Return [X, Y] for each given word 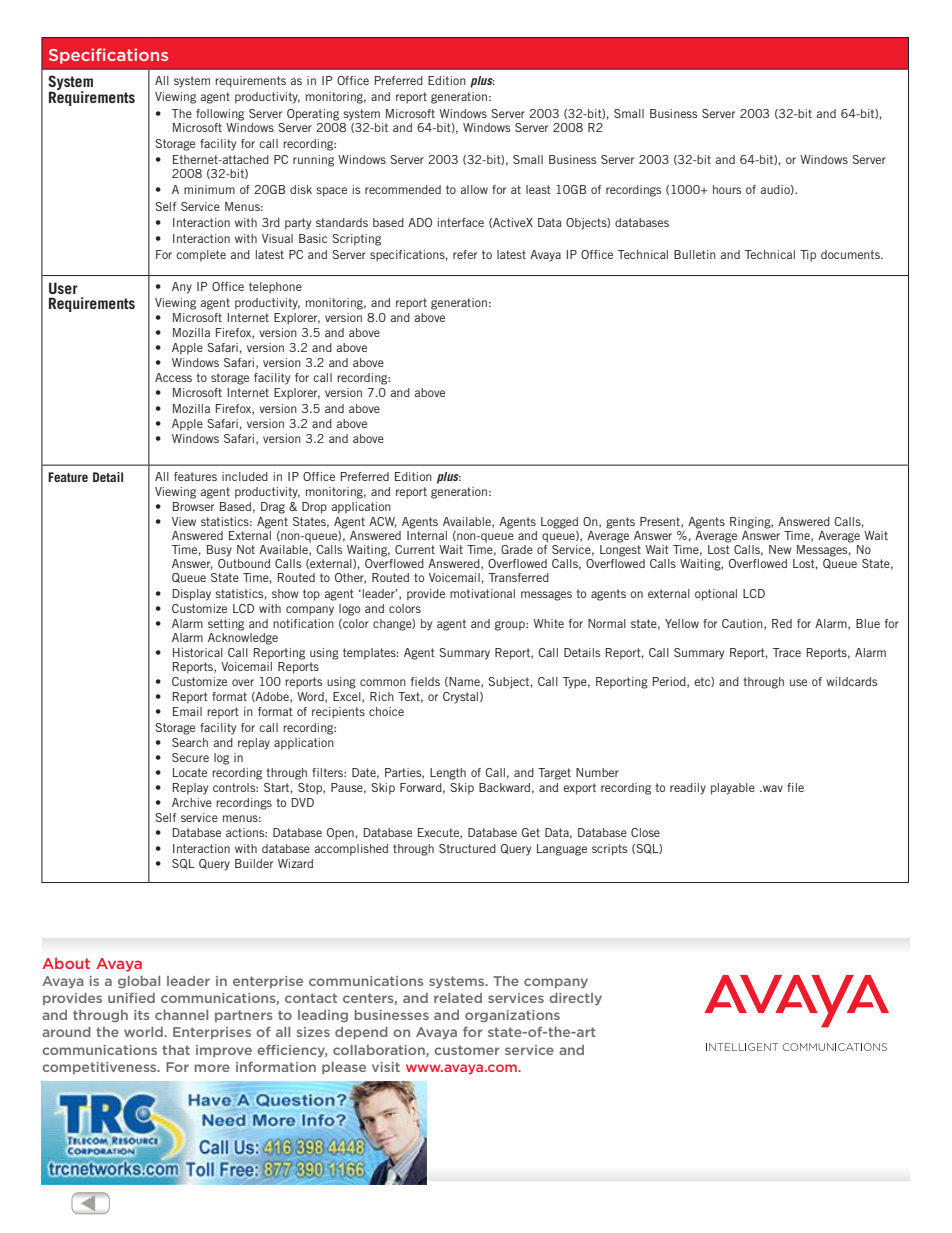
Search [190, 742]
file [795, 787]
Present [661, 522]
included [245, 476]
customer [467, 1050]
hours [727, 189]
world [144, 1032]
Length [448, 774]
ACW [383, 522]
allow [474, 189]
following [220, 115]
